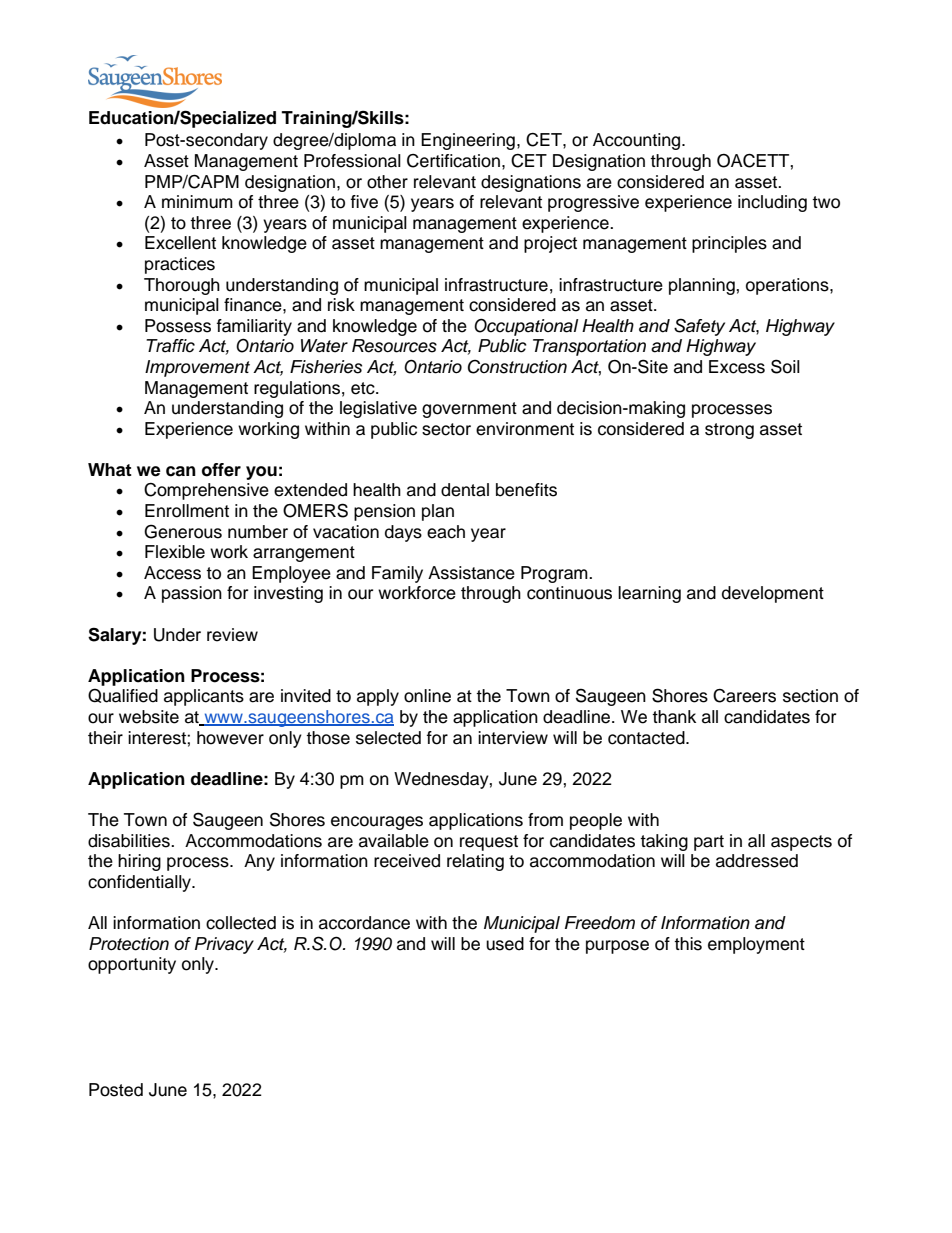 This screenshot has width=952, height=1233. I want to click on Privacy, so click(224, 945).
